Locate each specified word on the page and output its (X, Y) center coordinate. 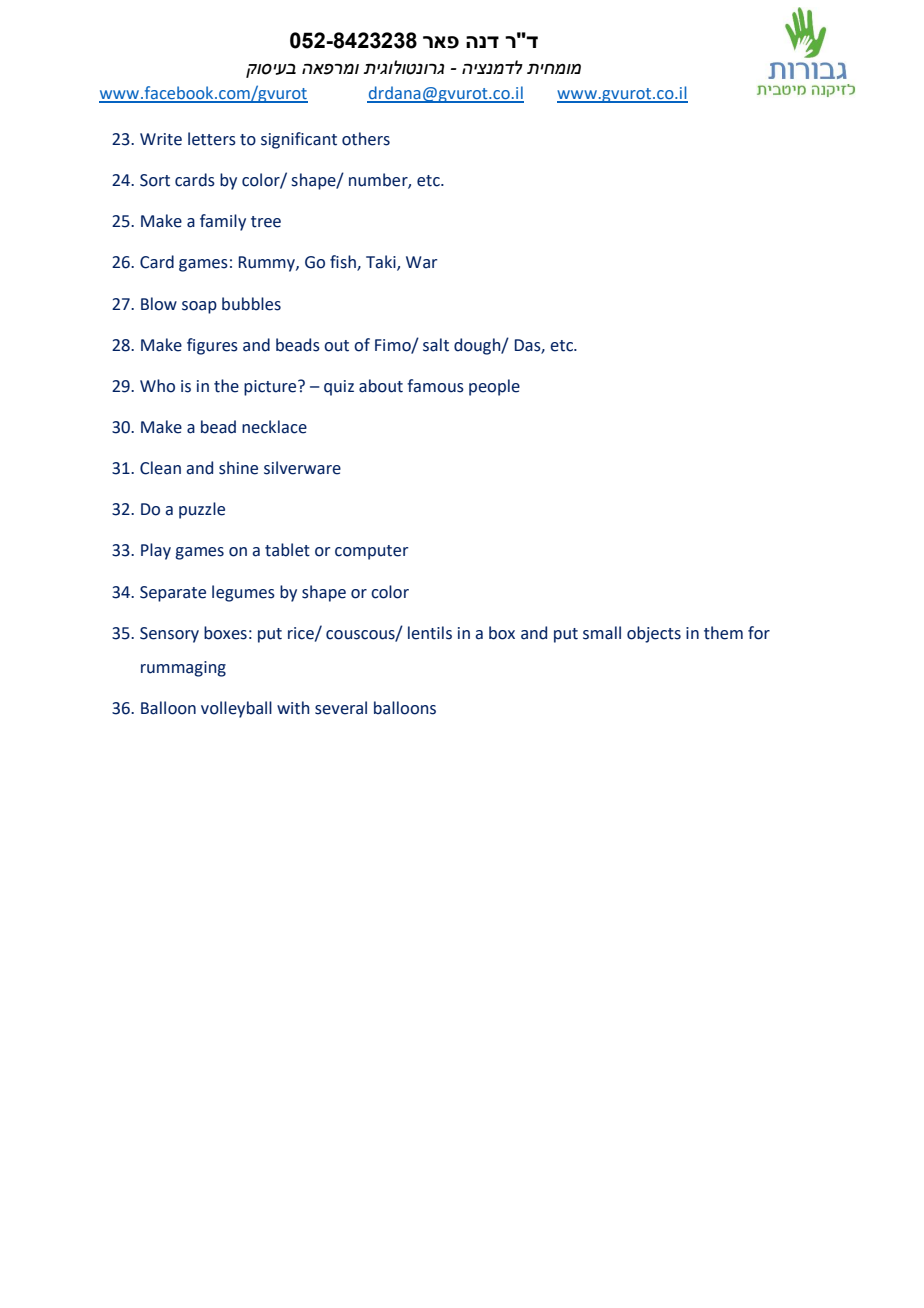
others (366, 139)
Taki (382, 263)
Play (156, 551)
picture (271, 388)
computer (371, 552)
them (723, 633)
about (381, 386)
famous (435, 386)
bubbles (251, 304)
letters (212, 139)
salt (436, 345)
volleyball (236, 709)
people (494, 387)
